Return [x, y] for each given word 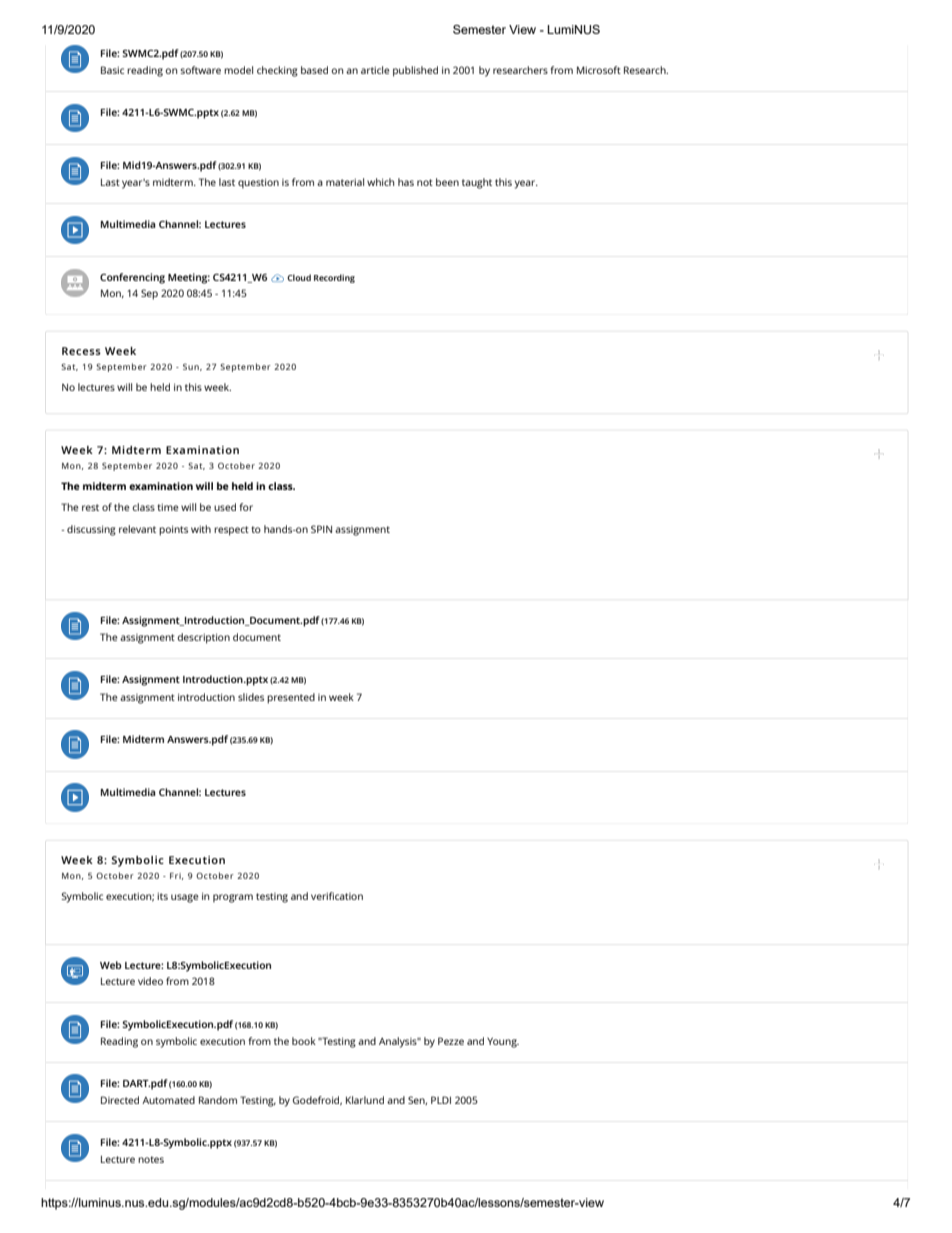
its [162, 896]
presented [291, 698]
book [304, 1041]
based [314, 70]
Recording [334, 278]
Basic [112, 70]
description [203, 638]
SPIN [321, 529]
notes [151, 1159]
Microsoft [599, 70]
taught [477, 183]
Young [503, 1042]
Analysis [399, 1042]
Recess [81, 351]
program [233, 898]
